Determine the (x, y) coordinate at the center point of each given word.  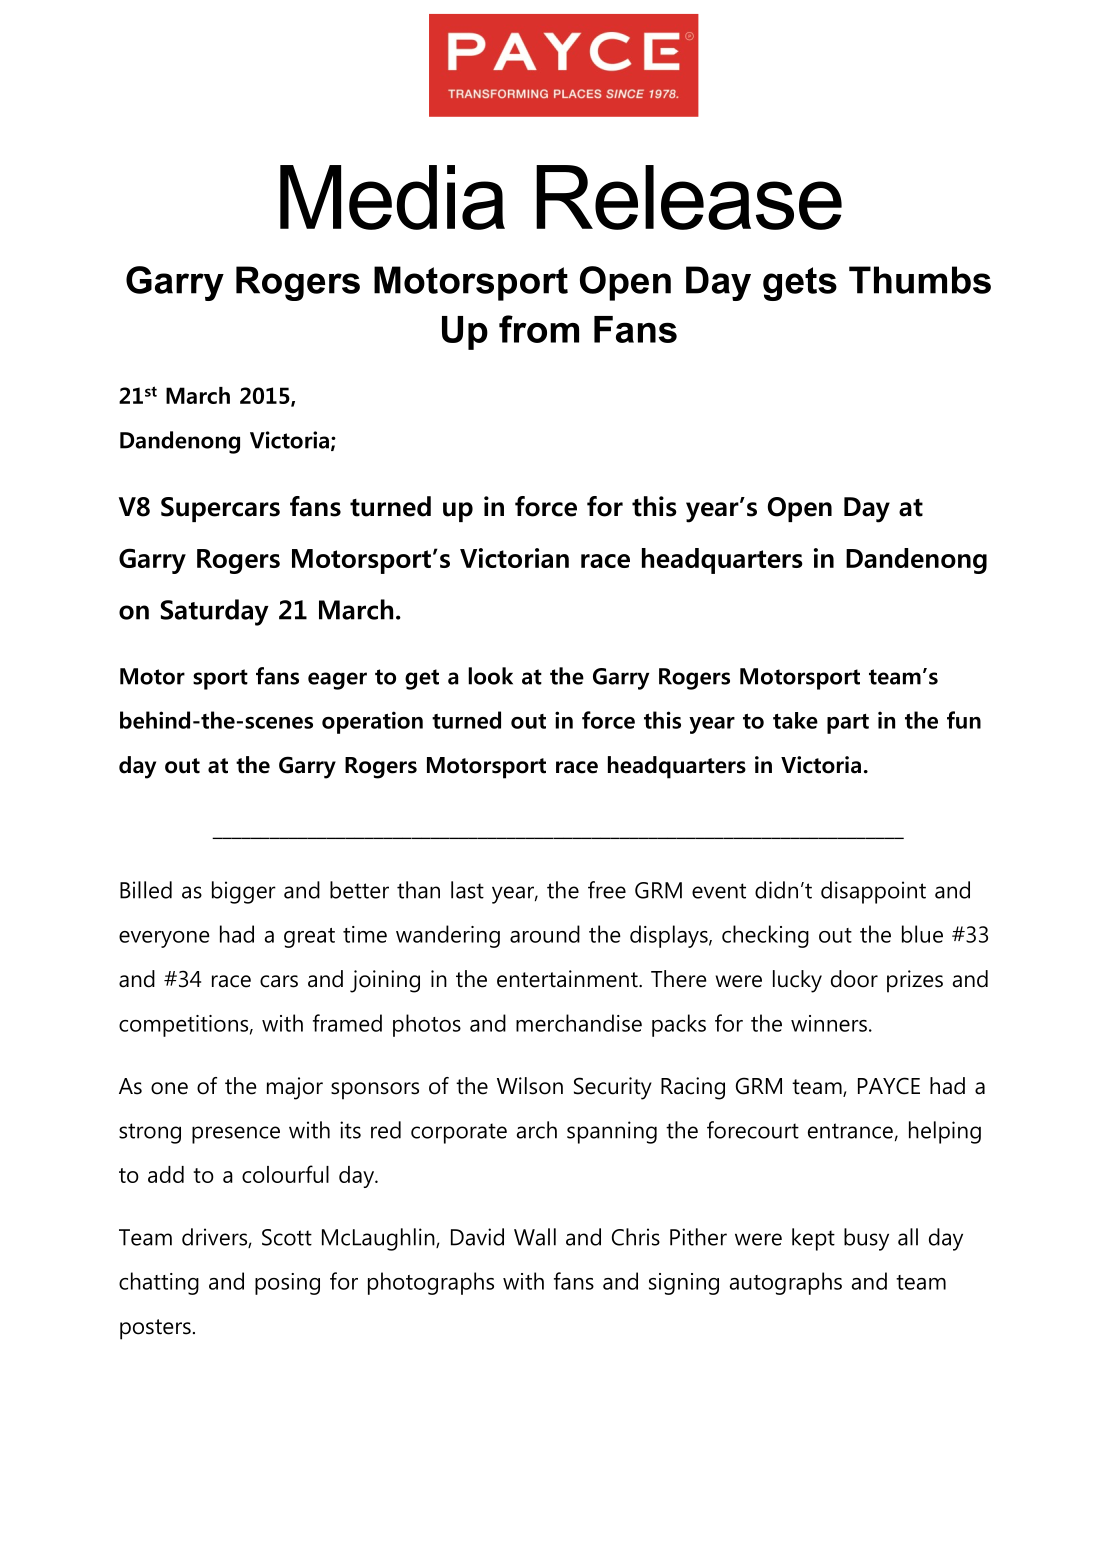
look (490, 676)
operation (372, 722)
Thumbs (920, 280)
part (848, 724)
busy (866, 1239)
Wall (535, 1237)
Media (392, 197)
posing (287, 1284)
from (539, 329)
